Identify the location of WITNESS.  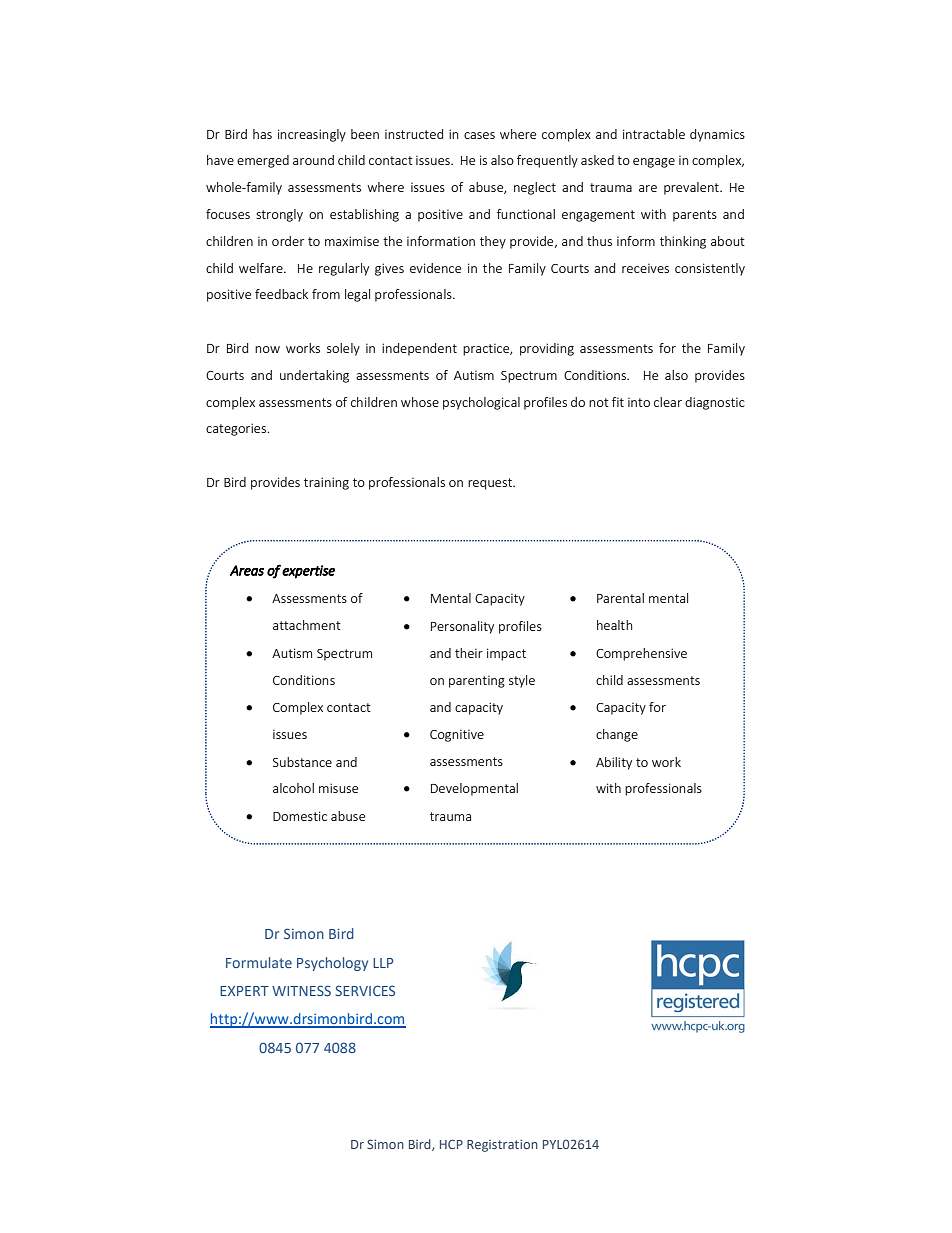
(301, 990).
